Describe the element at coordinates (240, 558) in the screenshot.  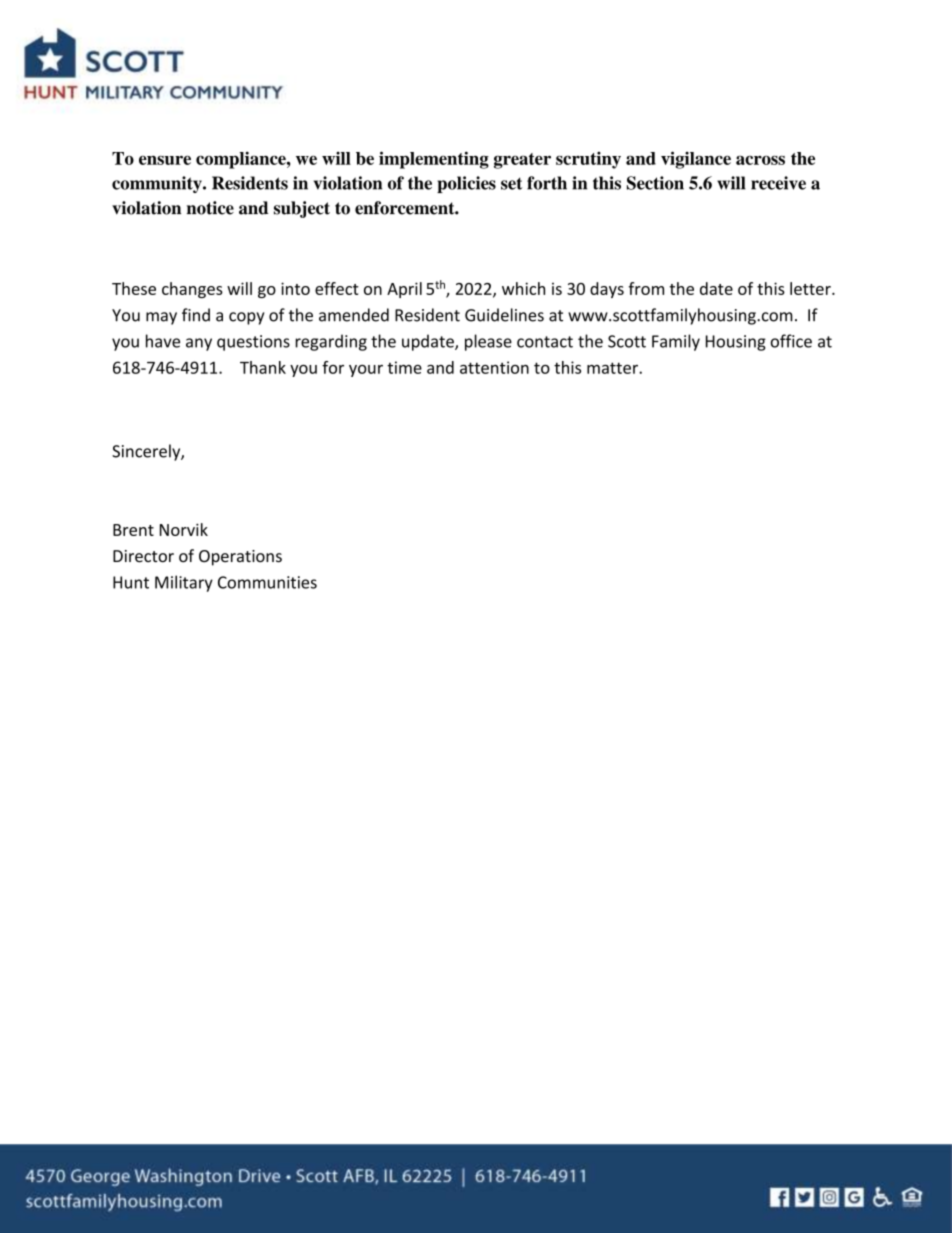
I see `Operations` at that location.
